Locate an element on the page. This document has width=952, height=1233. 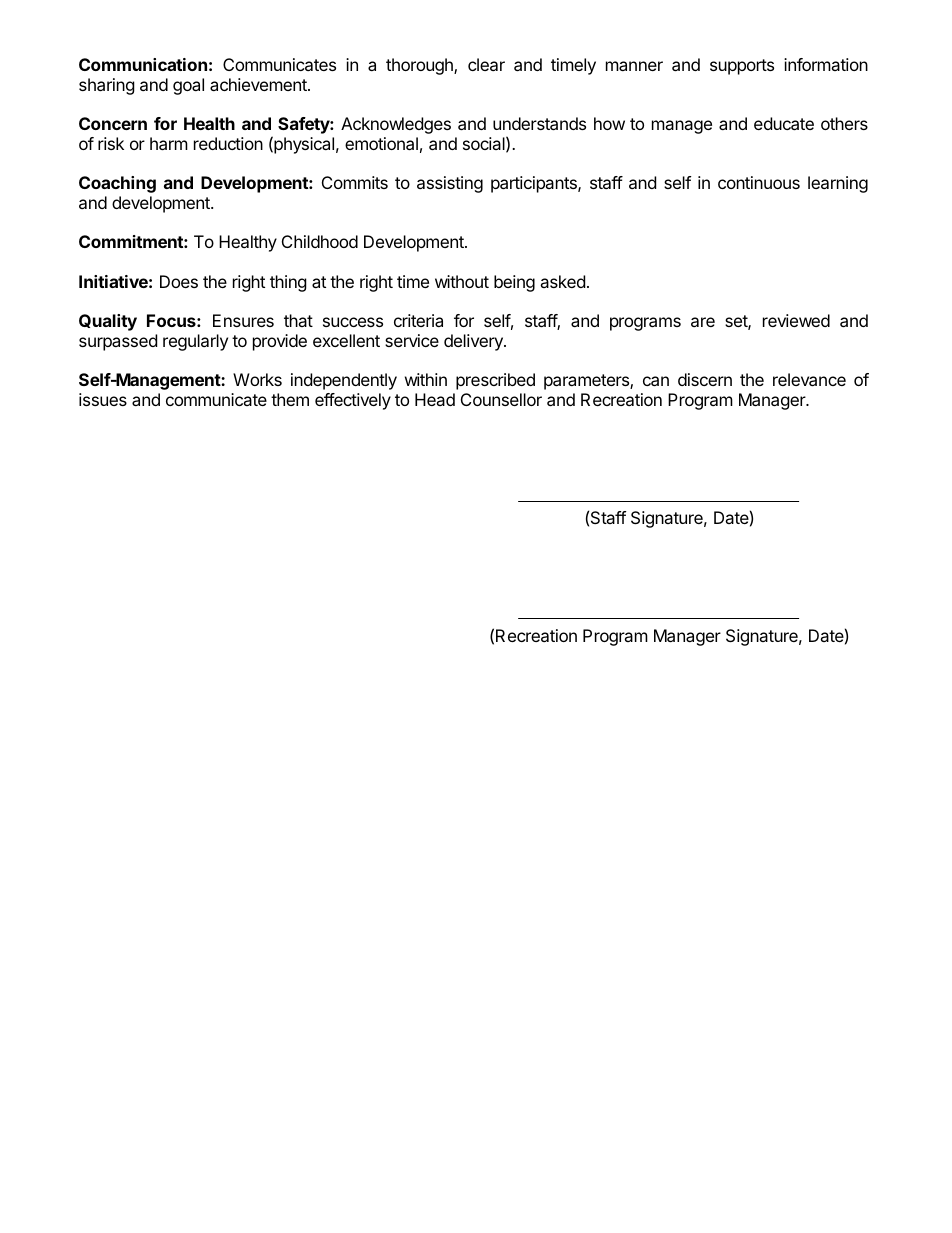
goal is located at coordinates (188, 86).
